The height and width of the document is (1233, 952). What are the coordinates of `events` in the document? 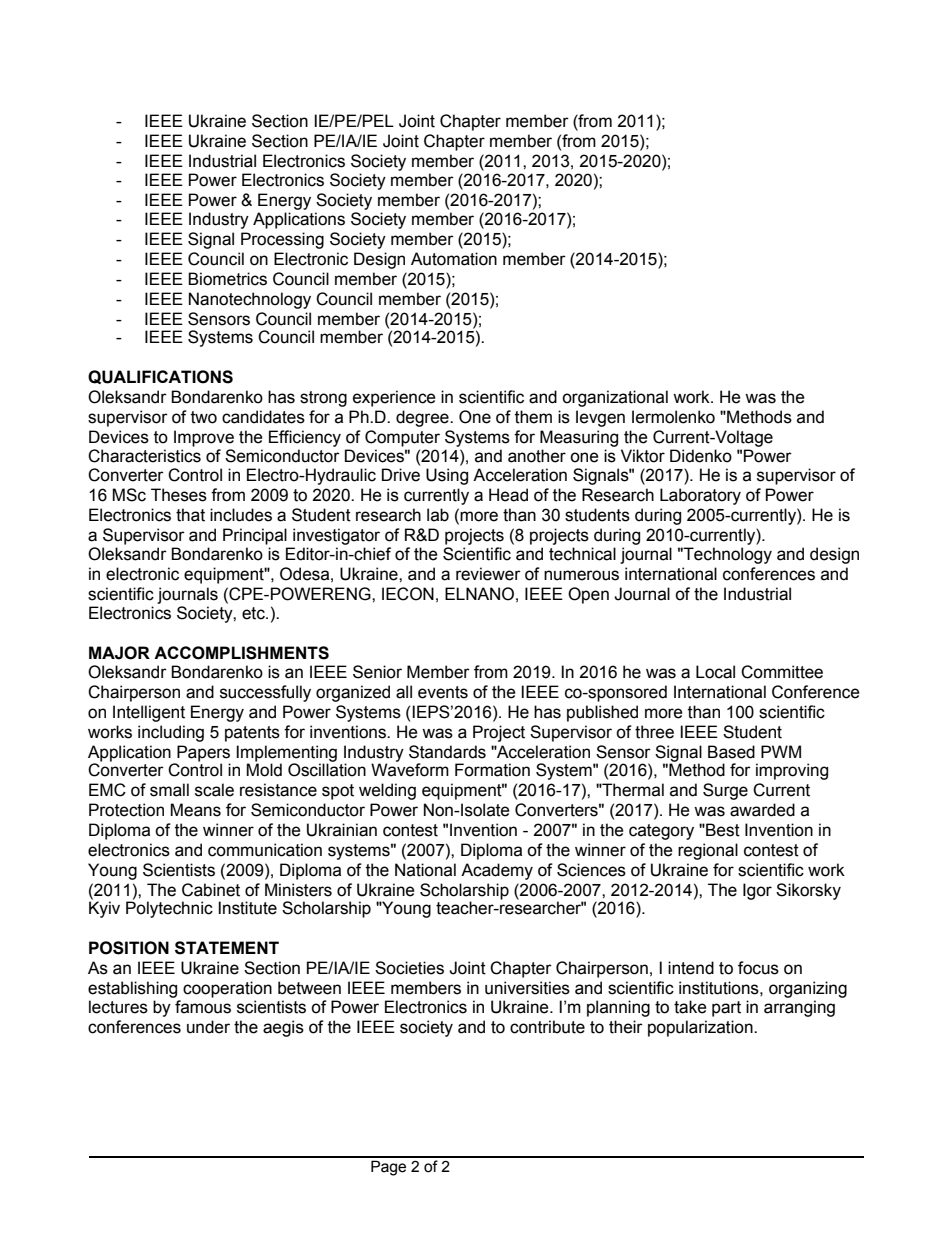 It's located at (443, 692).
